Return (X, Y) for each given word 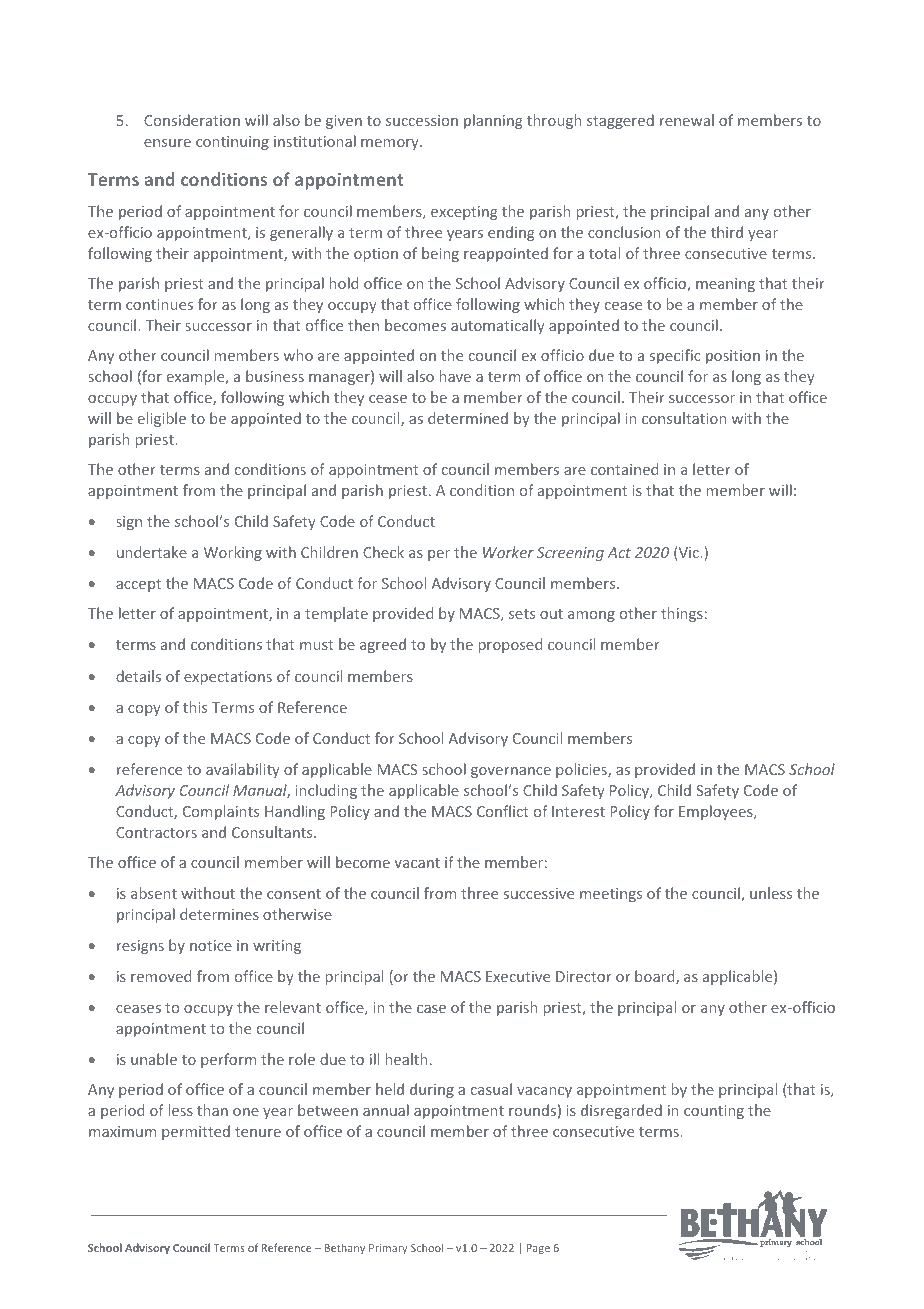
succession (422, 120)
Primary (388, 1249)
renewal (687, 120)
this (195, 707)
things (682, 614)
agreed (383, 645)
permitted (196, 1132)
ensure (167, 143)
